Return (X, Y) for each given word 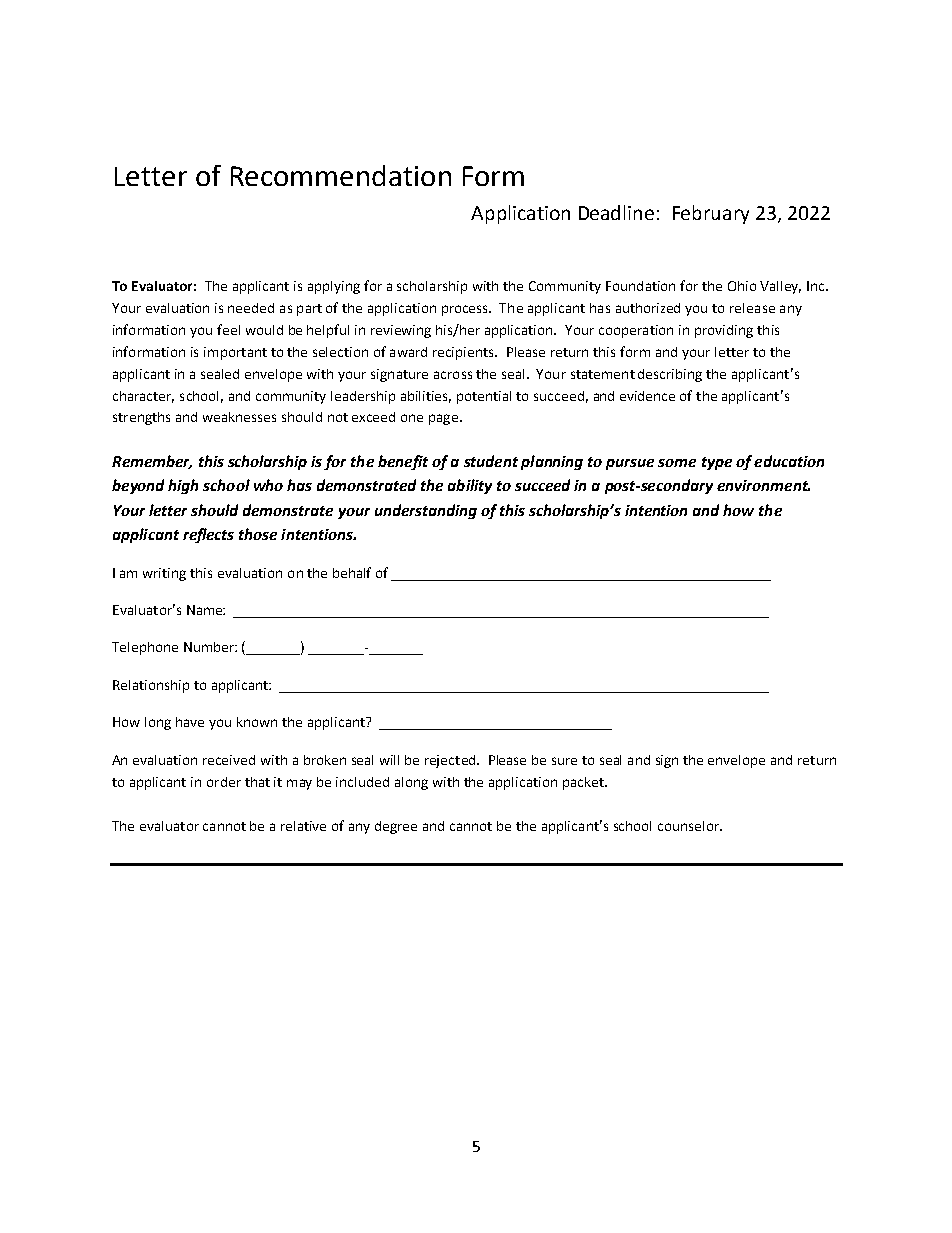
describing (670, 375)
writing (164, 574)
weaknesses (239, 417)
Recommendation (341, 175)
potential (484, 397)
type (717, 463)
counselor (689, 826)
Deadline (616, 212)
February (711, 214)
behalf (352, 572)
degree (396, 827)
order (224, 782)
